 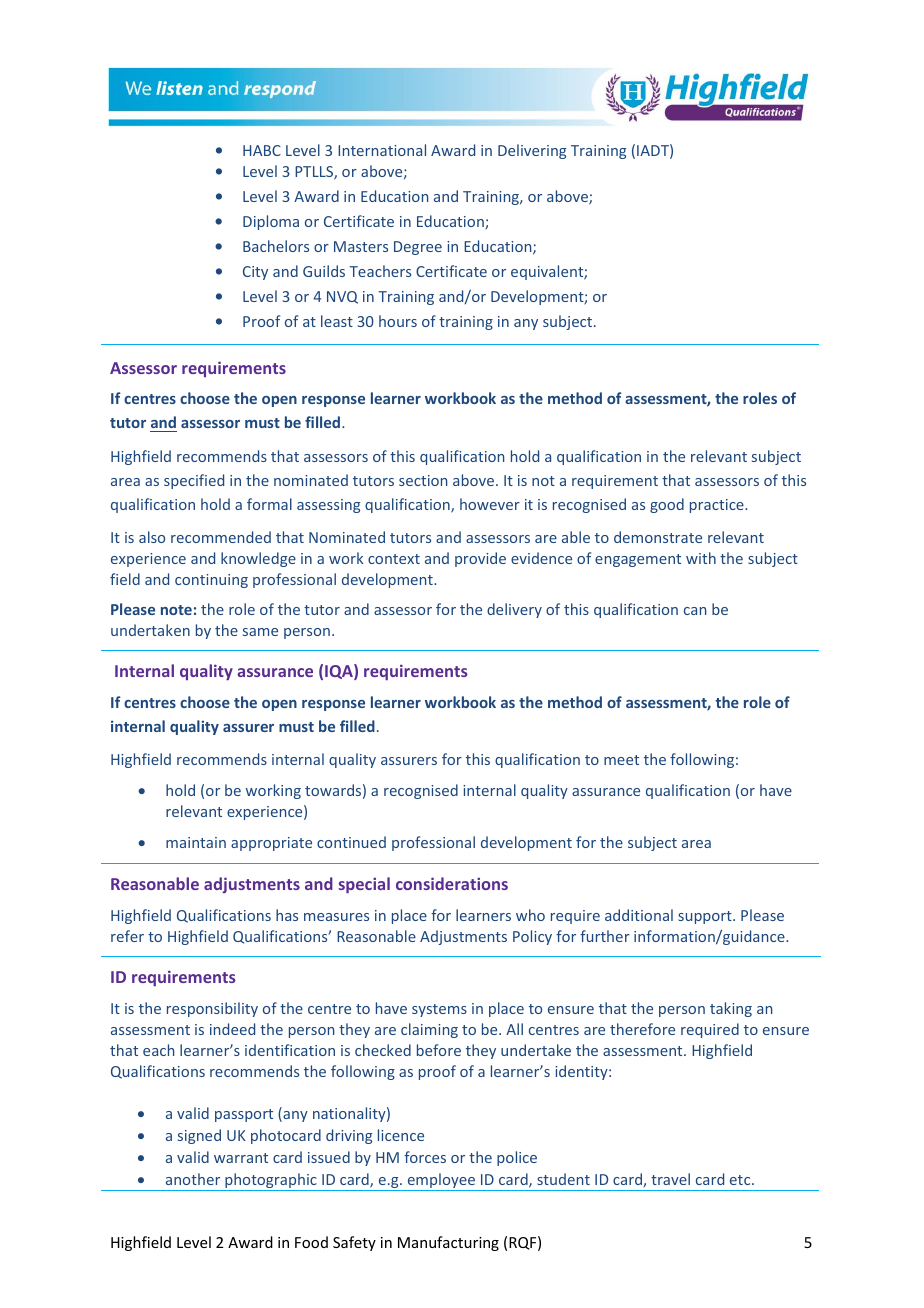 I want to click on additional, so click(x=639, y=915).
